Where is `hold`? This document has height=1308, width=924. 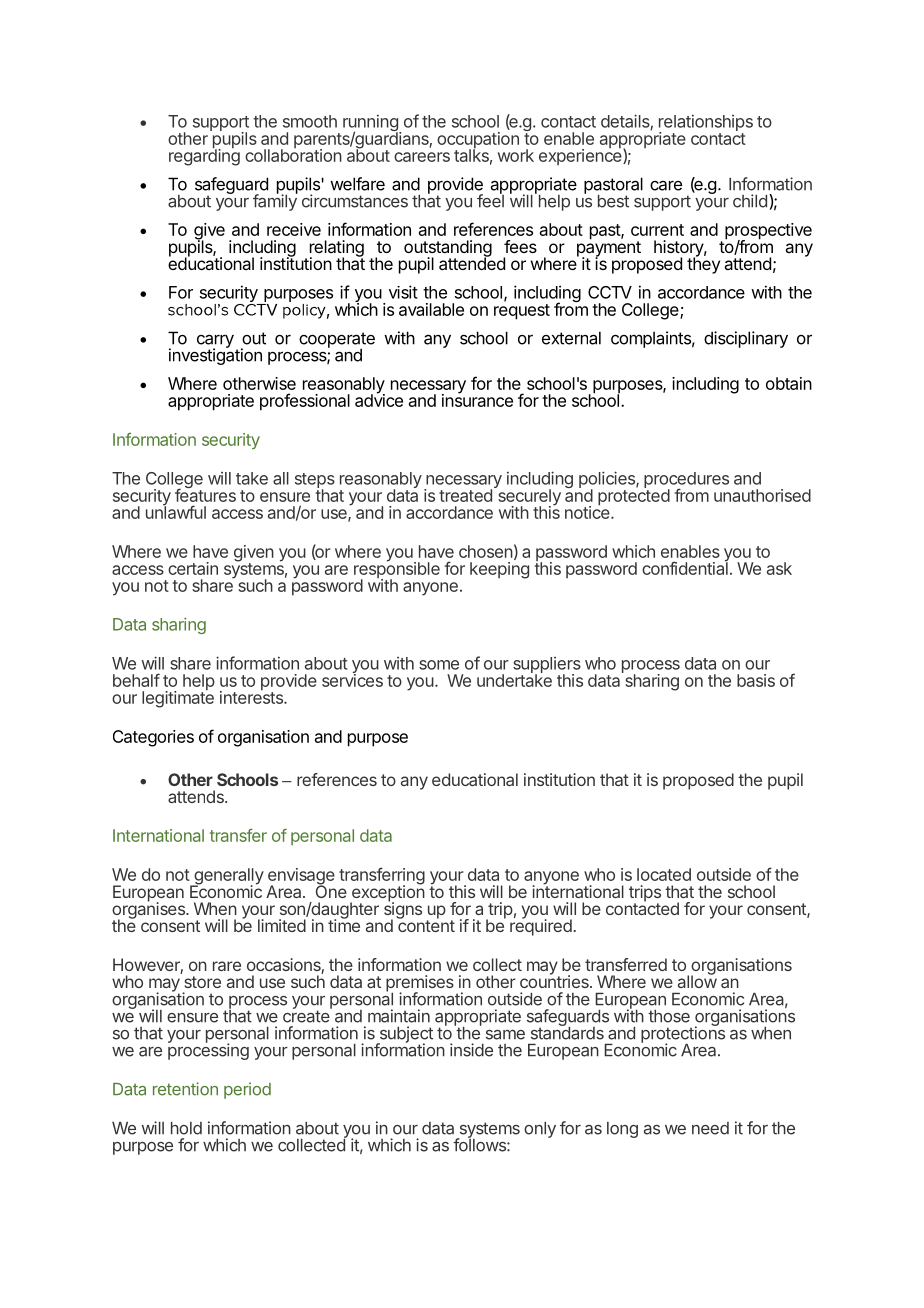 hold is located at coordinates (186, 1128).
